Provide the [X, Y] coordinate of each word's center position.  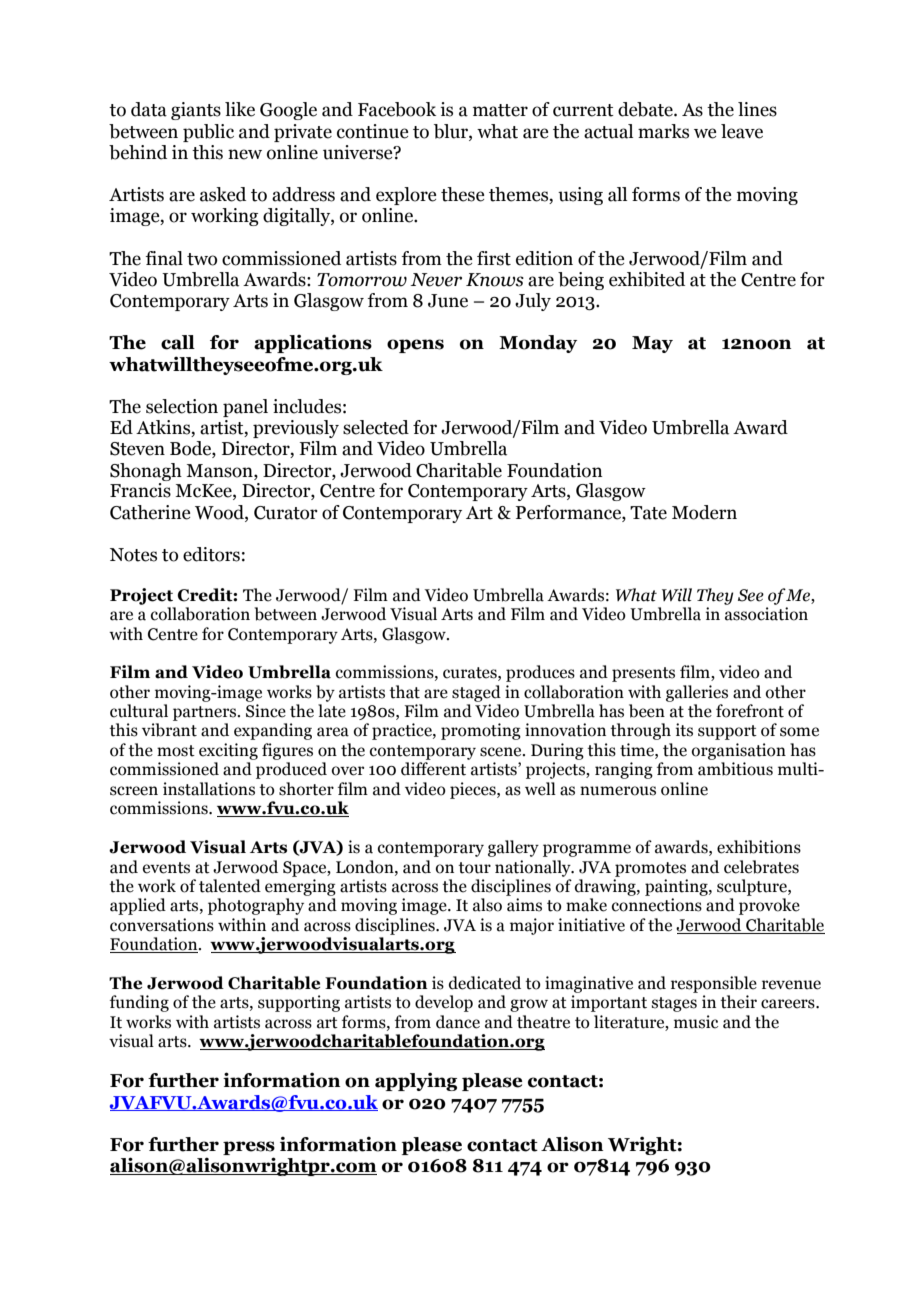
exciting [228, 751]
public [208, 133]
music [696, 1022]
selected [376, 427]
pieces [474, 790]
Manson [220, 471]
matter [500, 110]
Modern [704, 512]
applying [416, 1081]
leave [742, 131]
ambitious [735, 769]
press [249, 1148]
